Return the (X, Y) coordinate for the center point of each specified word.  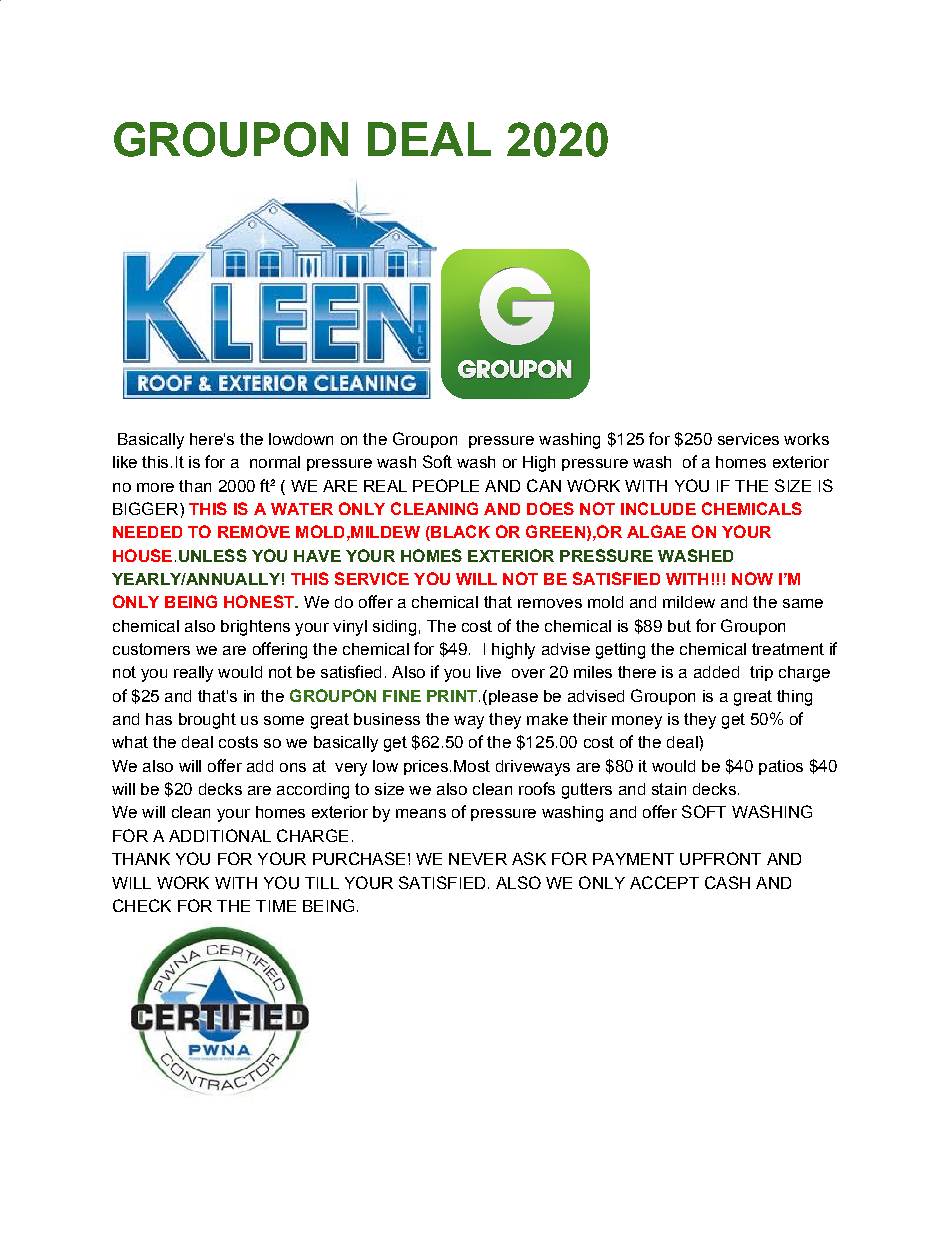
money (637, 722)
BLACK (459, 533)
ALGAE (656, 531)
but (679, 626)
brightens (255, 628)
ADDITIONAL (220, 835)
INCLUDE (658, 508)
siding (394, 628)
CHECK (142, 905)
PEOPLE (446, 485)
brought (207, 721)
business (387, 719)
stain (669, 789)
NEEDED (147, 532)
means (421, 813)
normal (275, 462)
